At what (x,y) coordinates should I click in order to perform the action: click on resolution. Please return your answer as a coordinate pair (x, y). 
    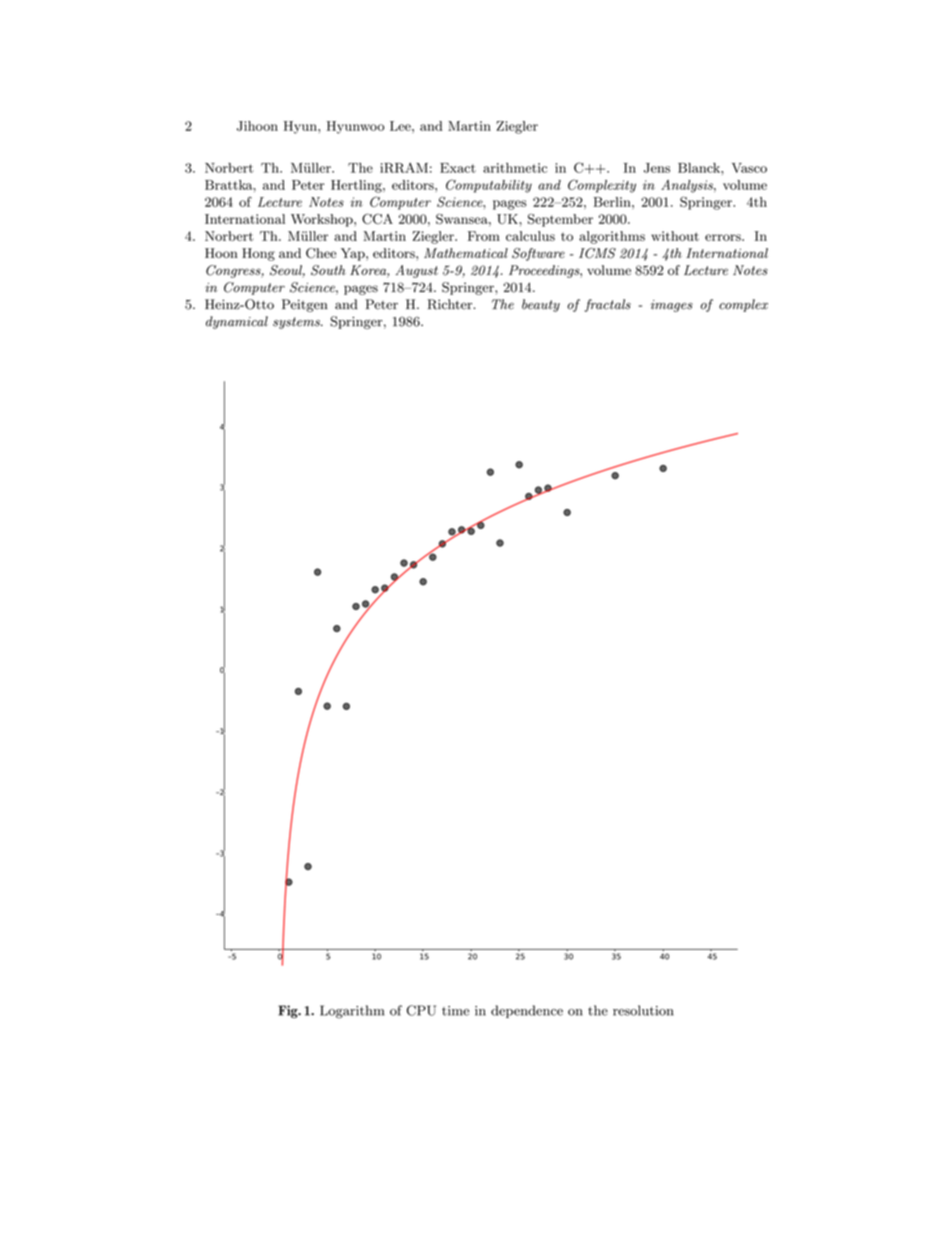
    Looking at the image, I should click on (643, 1010).
